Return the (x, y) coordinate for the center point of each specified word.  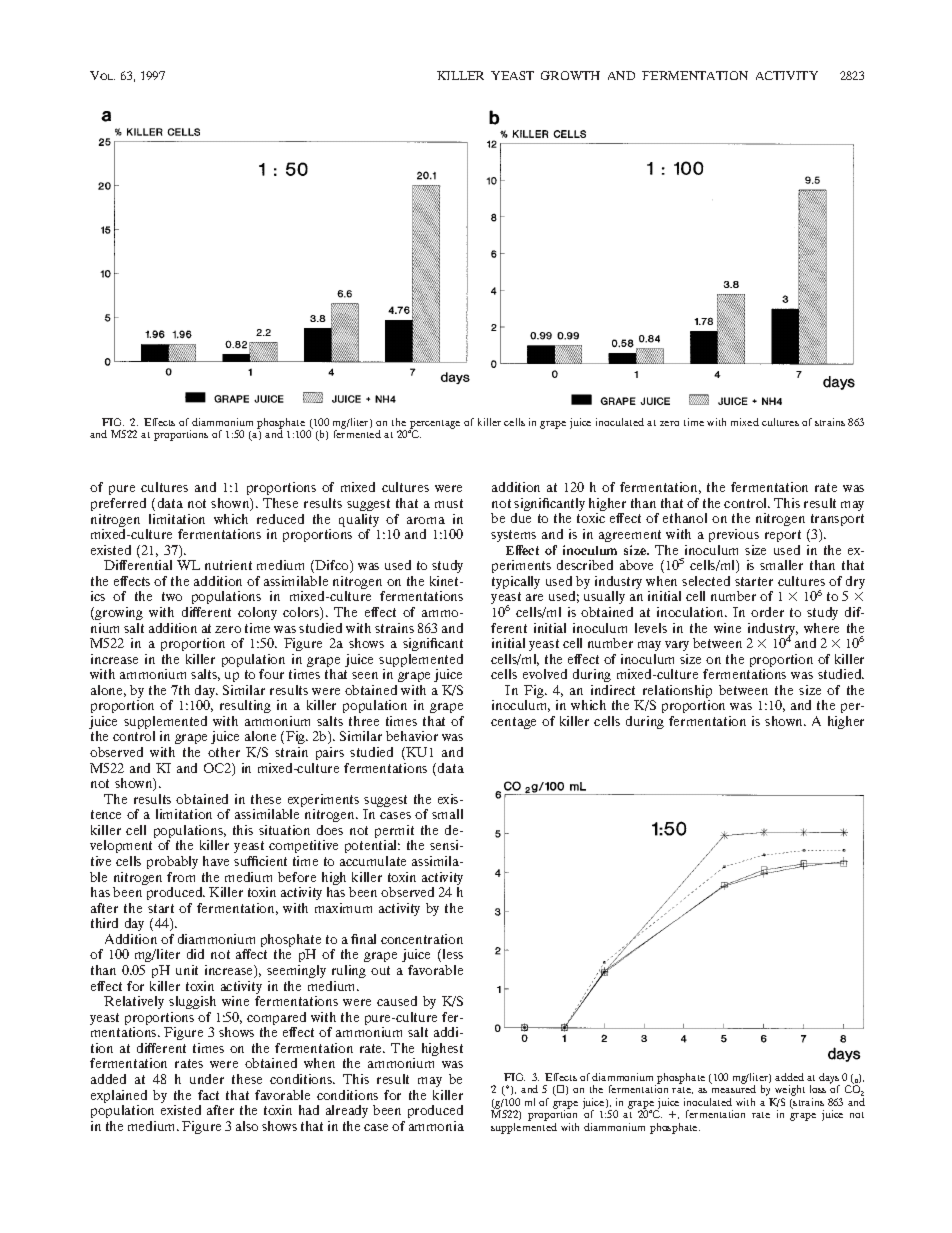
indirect (613, 690)
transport (836, 522)
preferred (118, 504)
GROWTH (570, 75)
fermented (357, 434)
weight (789, 1092)
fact (208, 1095)
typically (516, 582)
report (783, 536)
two (172, 596)
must (449, 503)
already (347, 1111)
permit (394, 833)
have (216, 861)
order (767, 612)
